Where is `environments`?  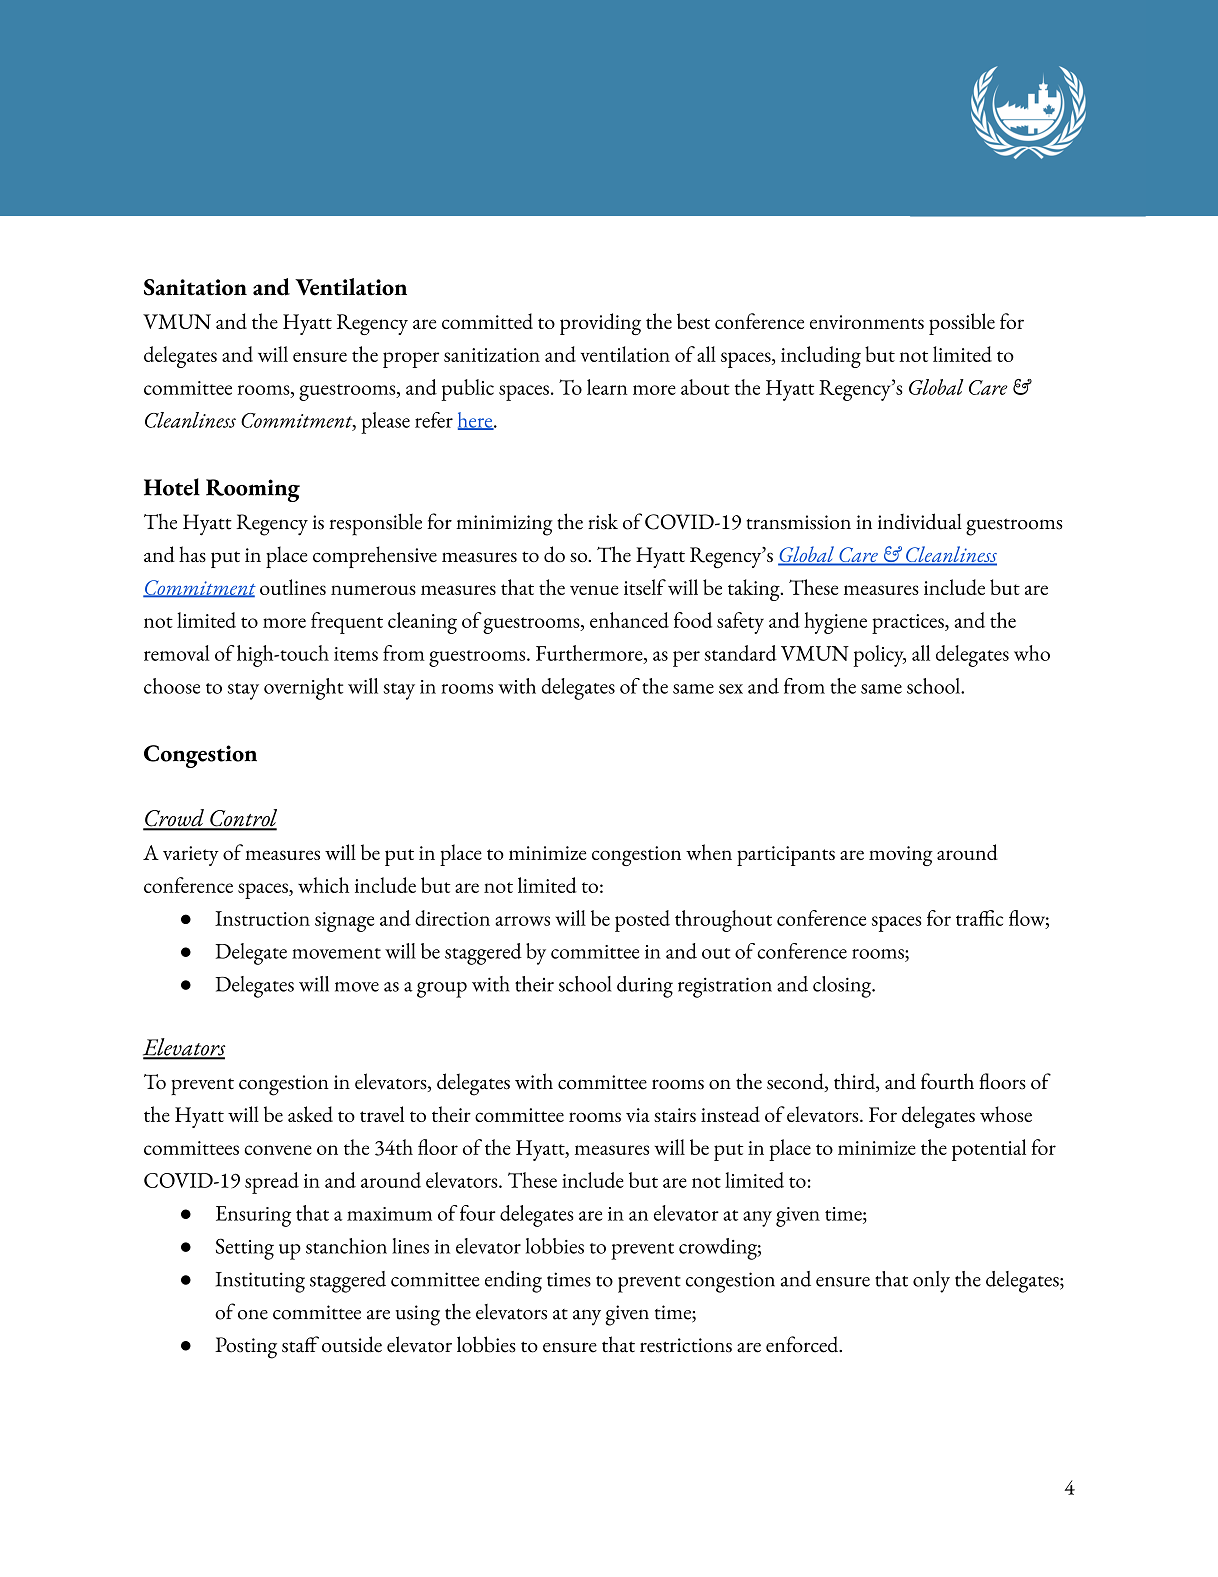
environments is located at coordinates (867, 322).
